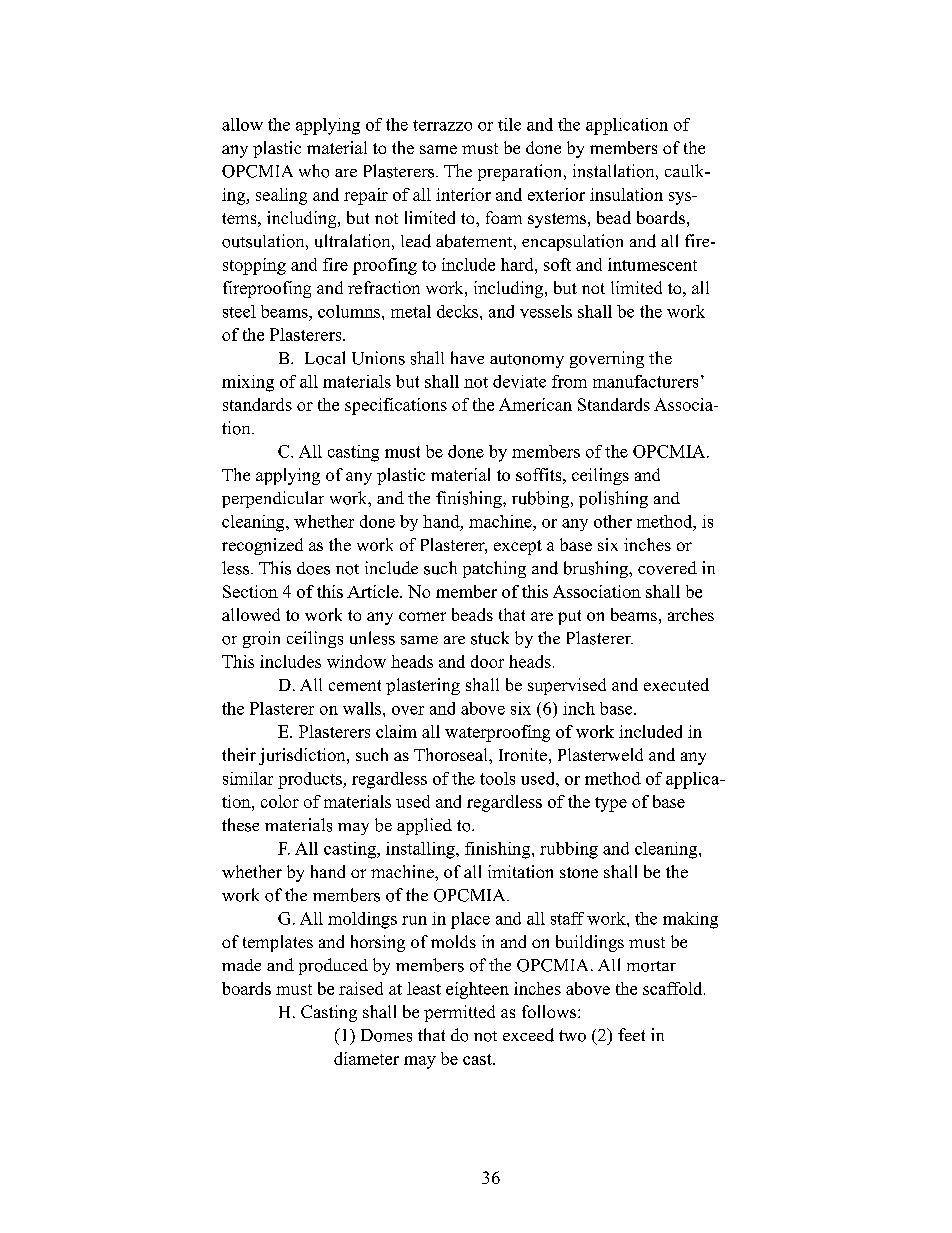 Image resolution: width=952 pixels, height=1233 pixels. What do you see at coordinates (442, 125) in the page?
I see `terrazzo` at bounding box center [442, 125].
